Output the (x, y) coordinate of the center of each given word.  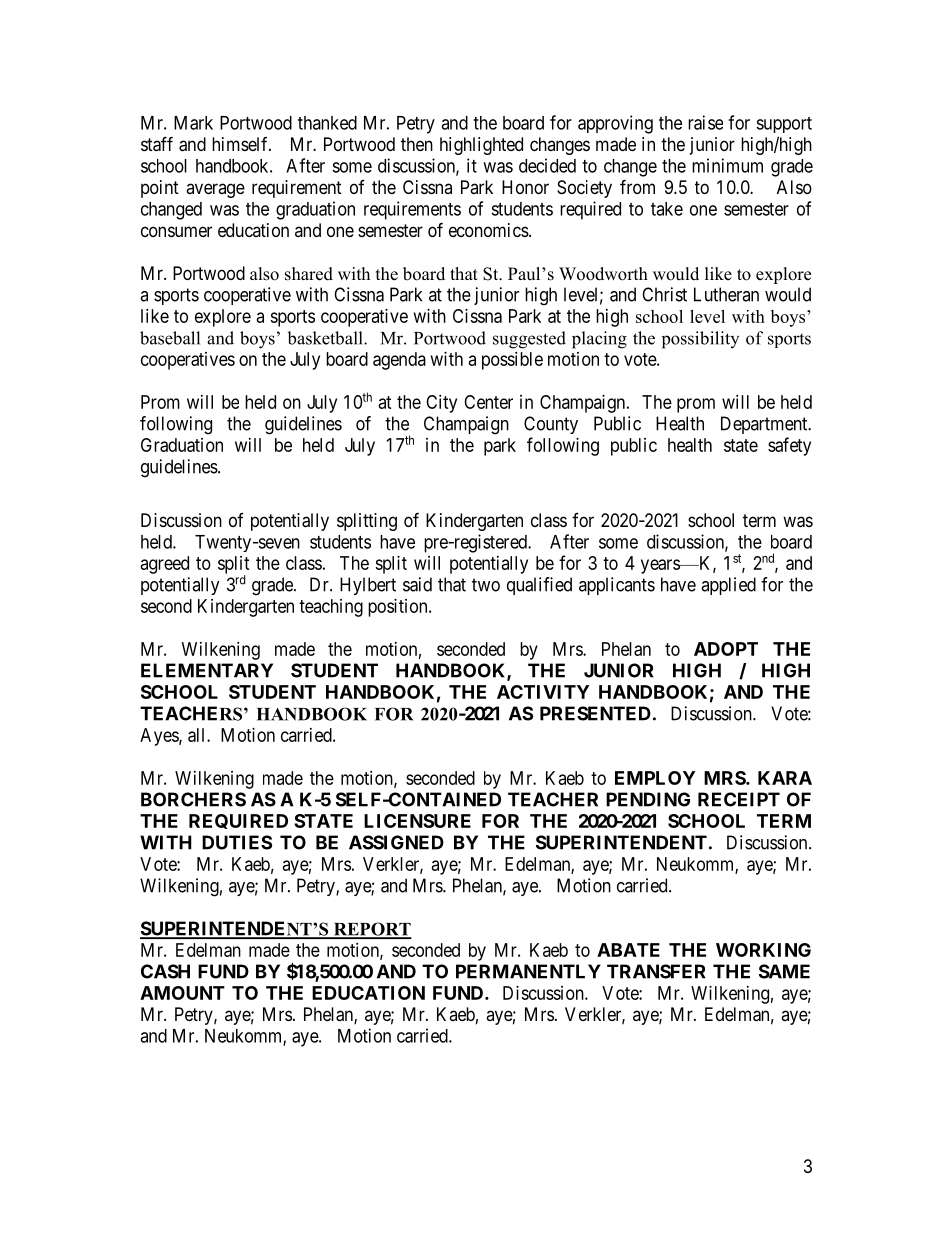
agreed (165, 565)
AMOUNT (182, 993)
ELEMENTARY (207, 670)
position (399, 608)
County (551, 425)
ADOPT (726, 649)
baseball (170, 338)
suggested (529, 340)
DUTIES (237, 842)
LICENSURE (417, 821)
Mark (193, 123)
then (417, 144)
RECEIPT (739, 799)
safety (789, 446)
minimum (727, 165)
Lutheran (726, 294)
